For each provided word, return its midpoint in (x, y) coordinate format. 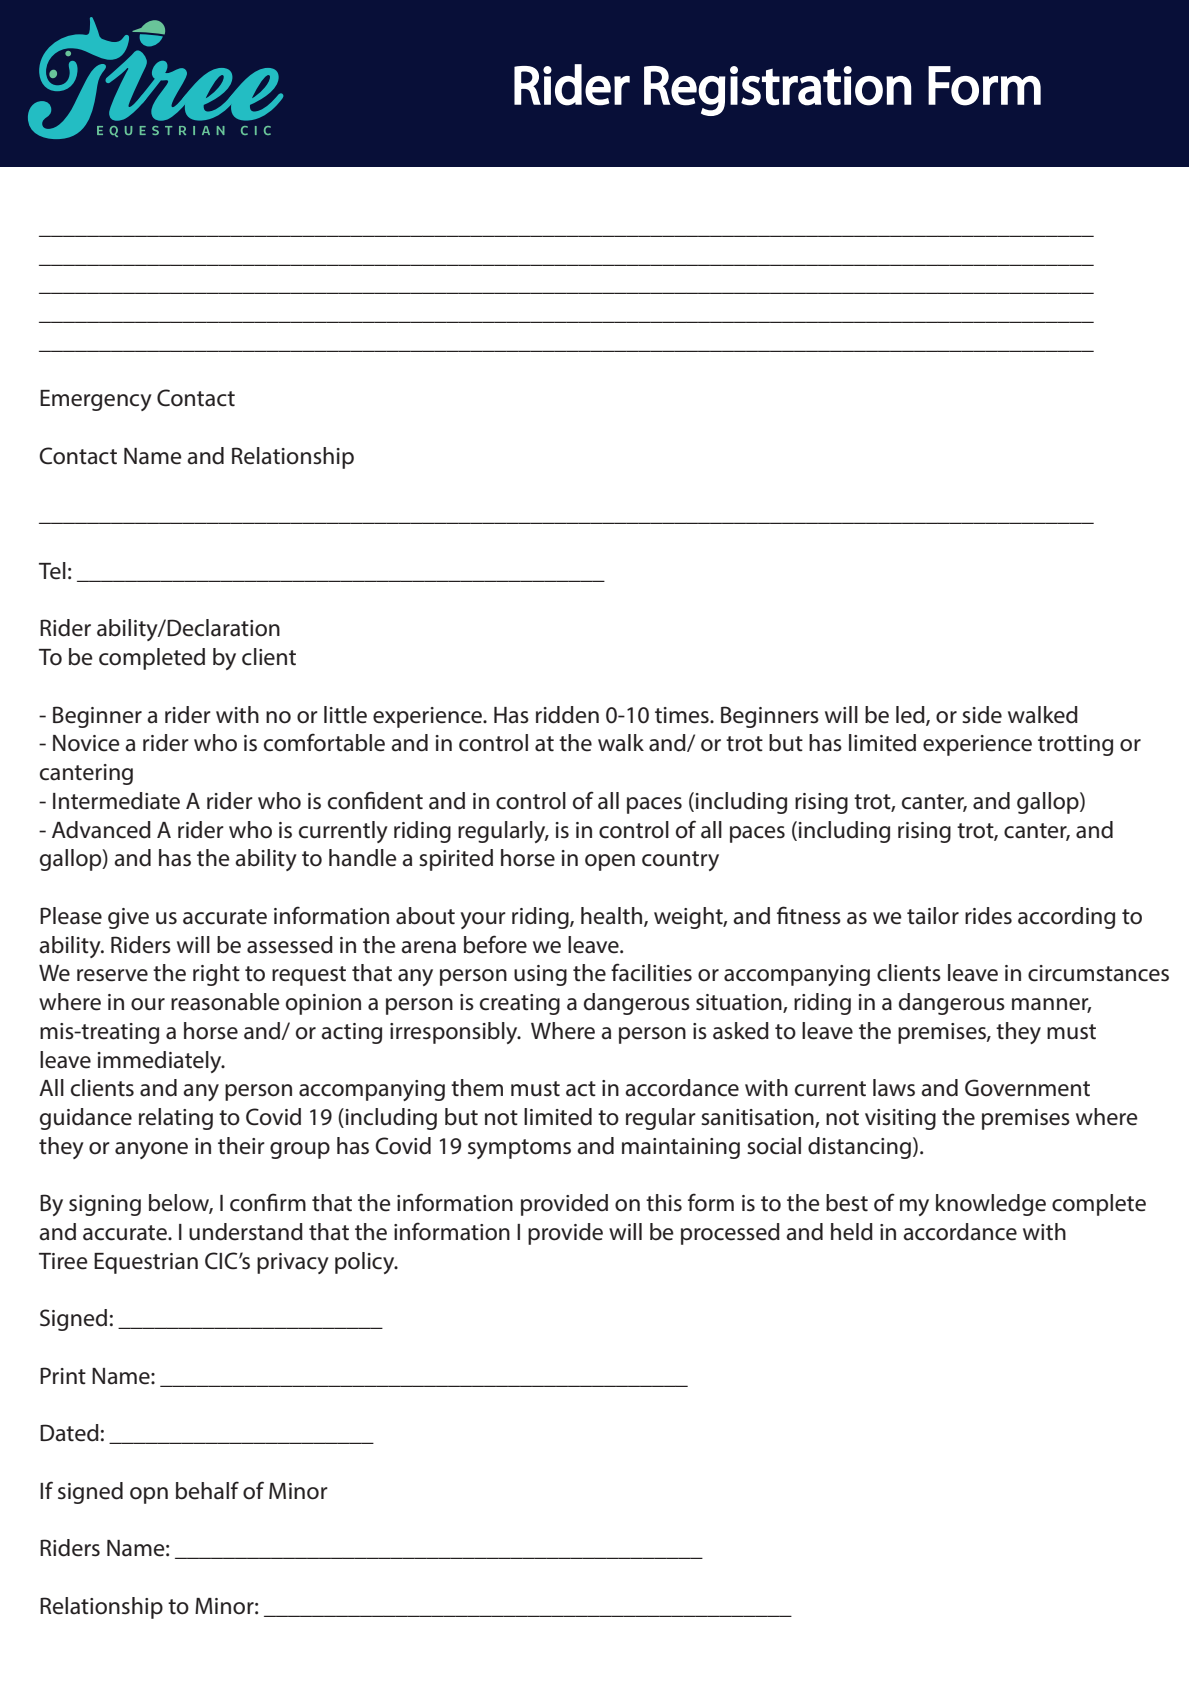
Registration (777, 91)
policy (366, 1263)
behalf (207, 1490)
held (852, 1232)
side (982, 715)
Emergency (96, 400)
